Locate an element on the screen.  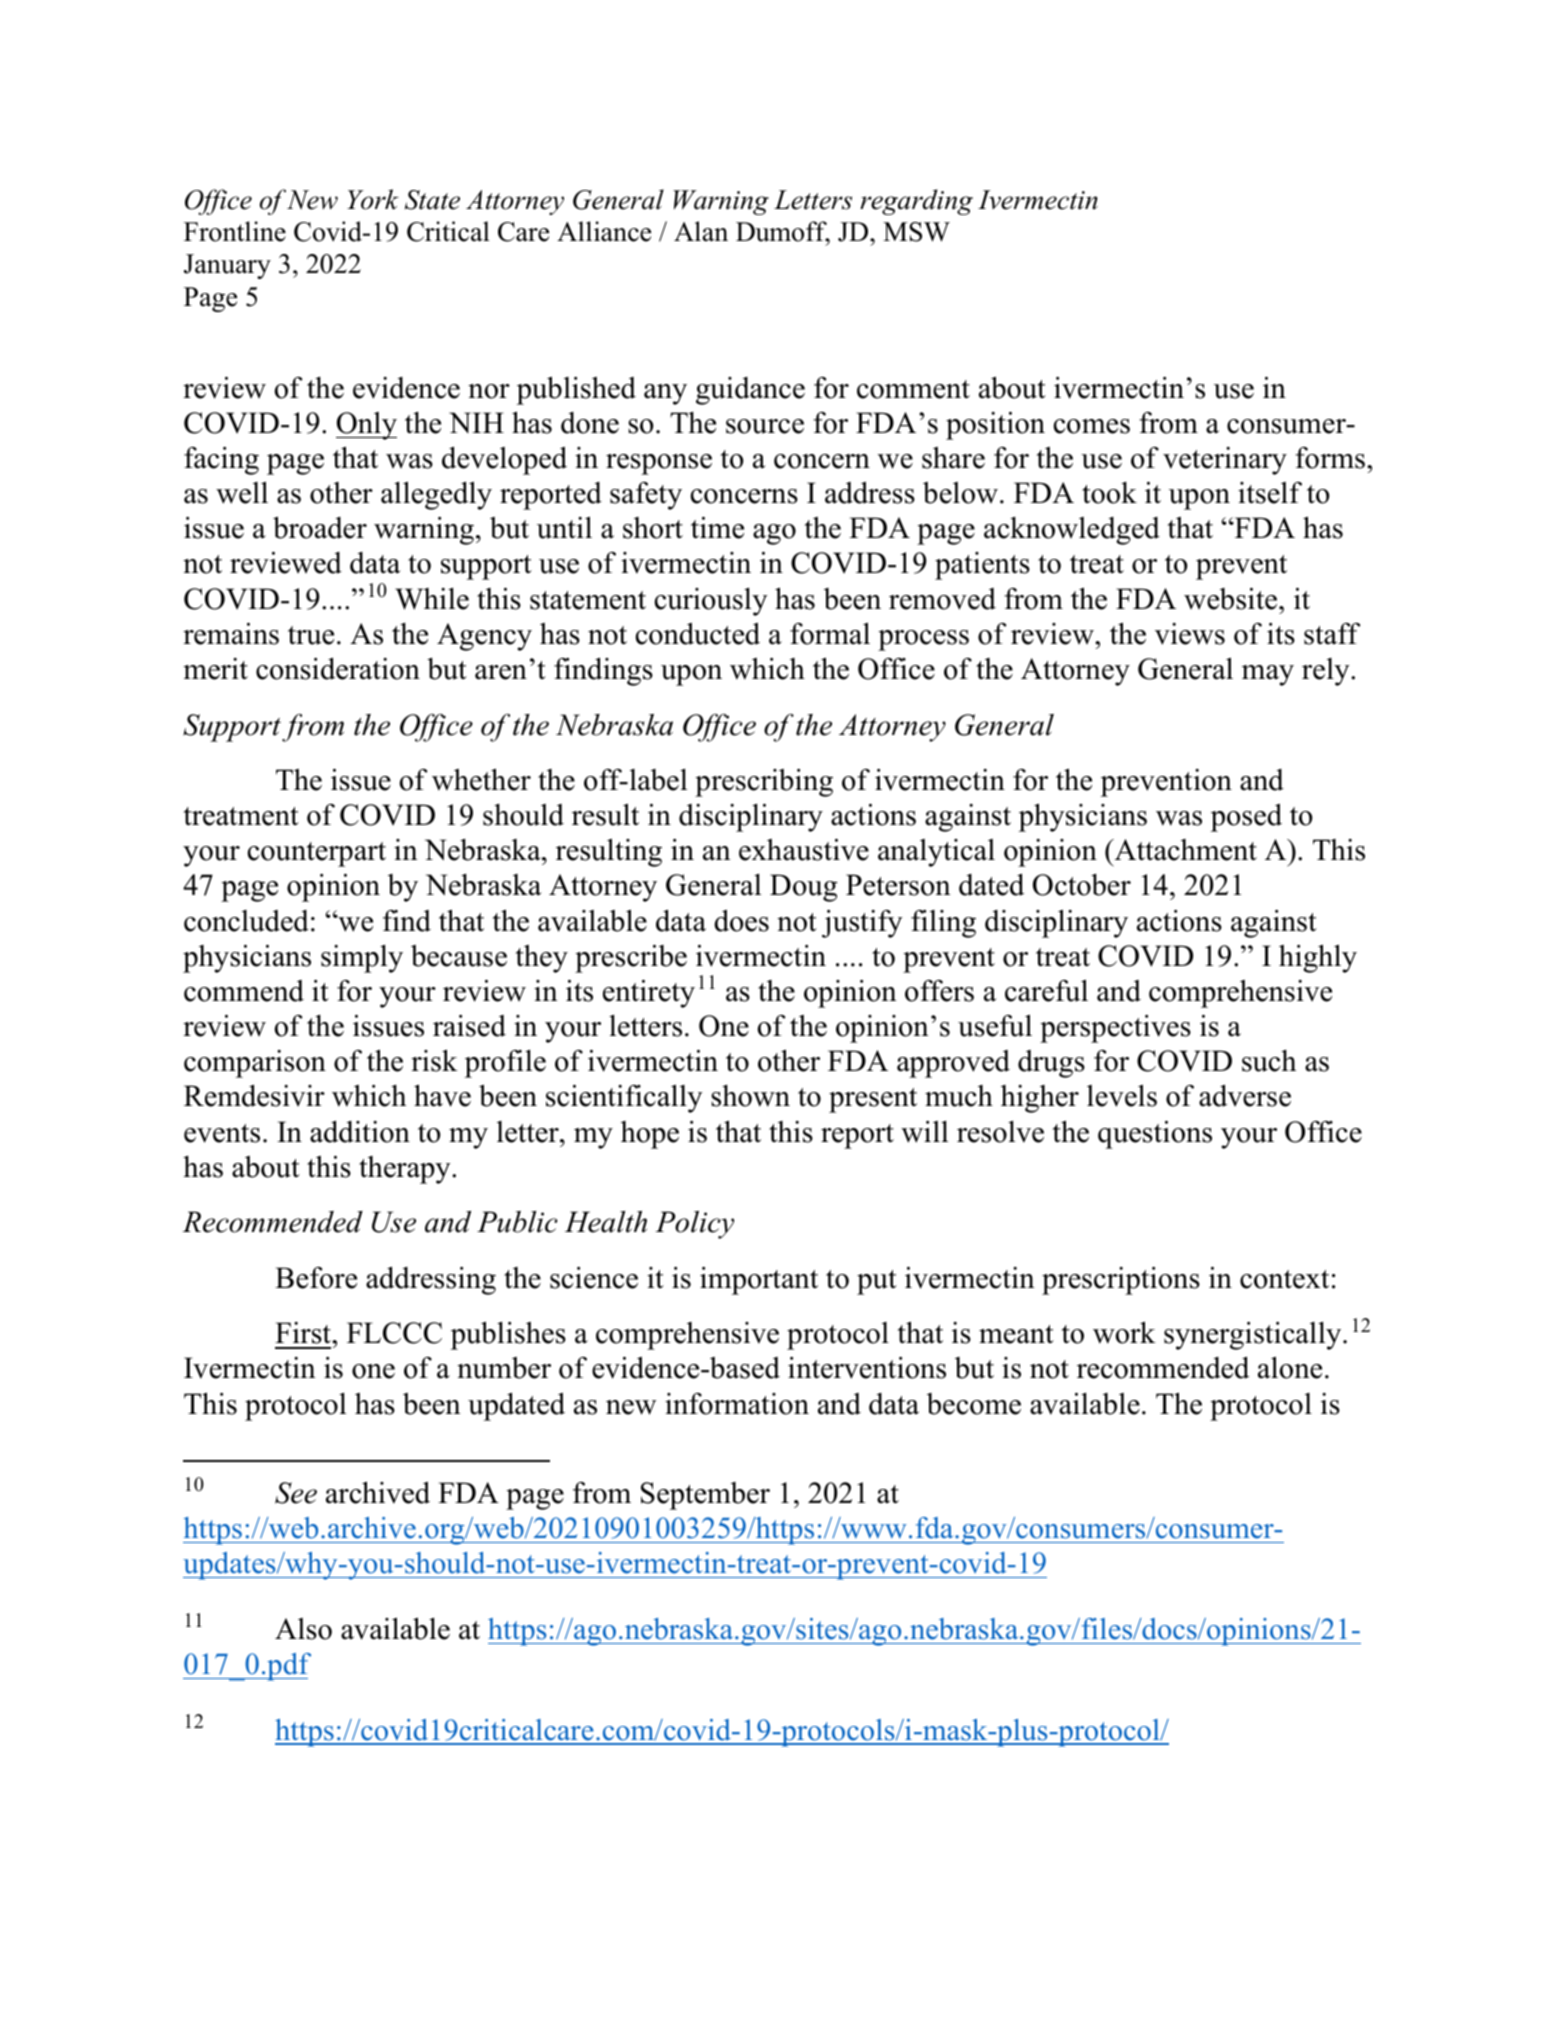
September is located at coordinates (705, 1496).
